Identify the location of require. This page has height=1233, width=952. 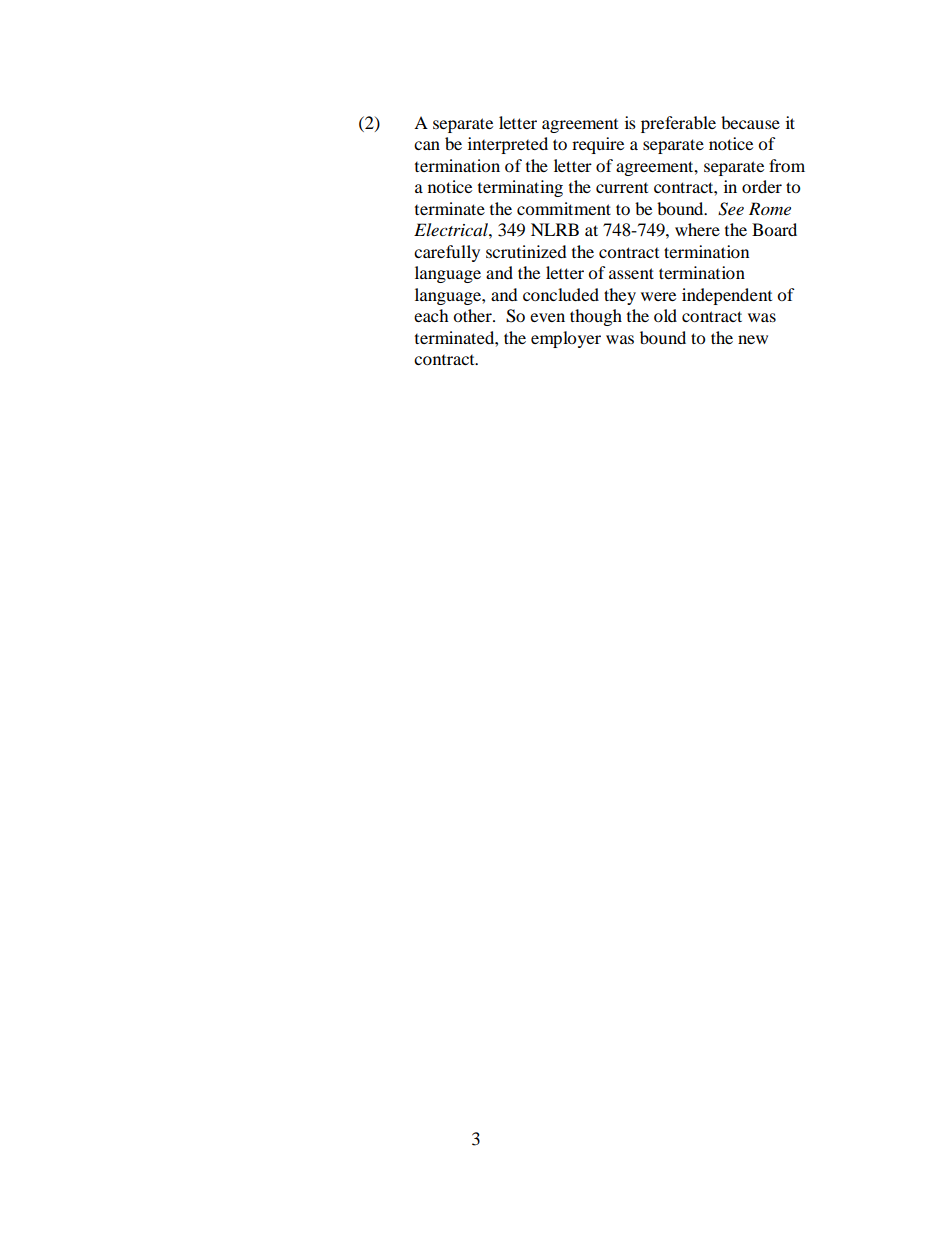
(598, 145).
